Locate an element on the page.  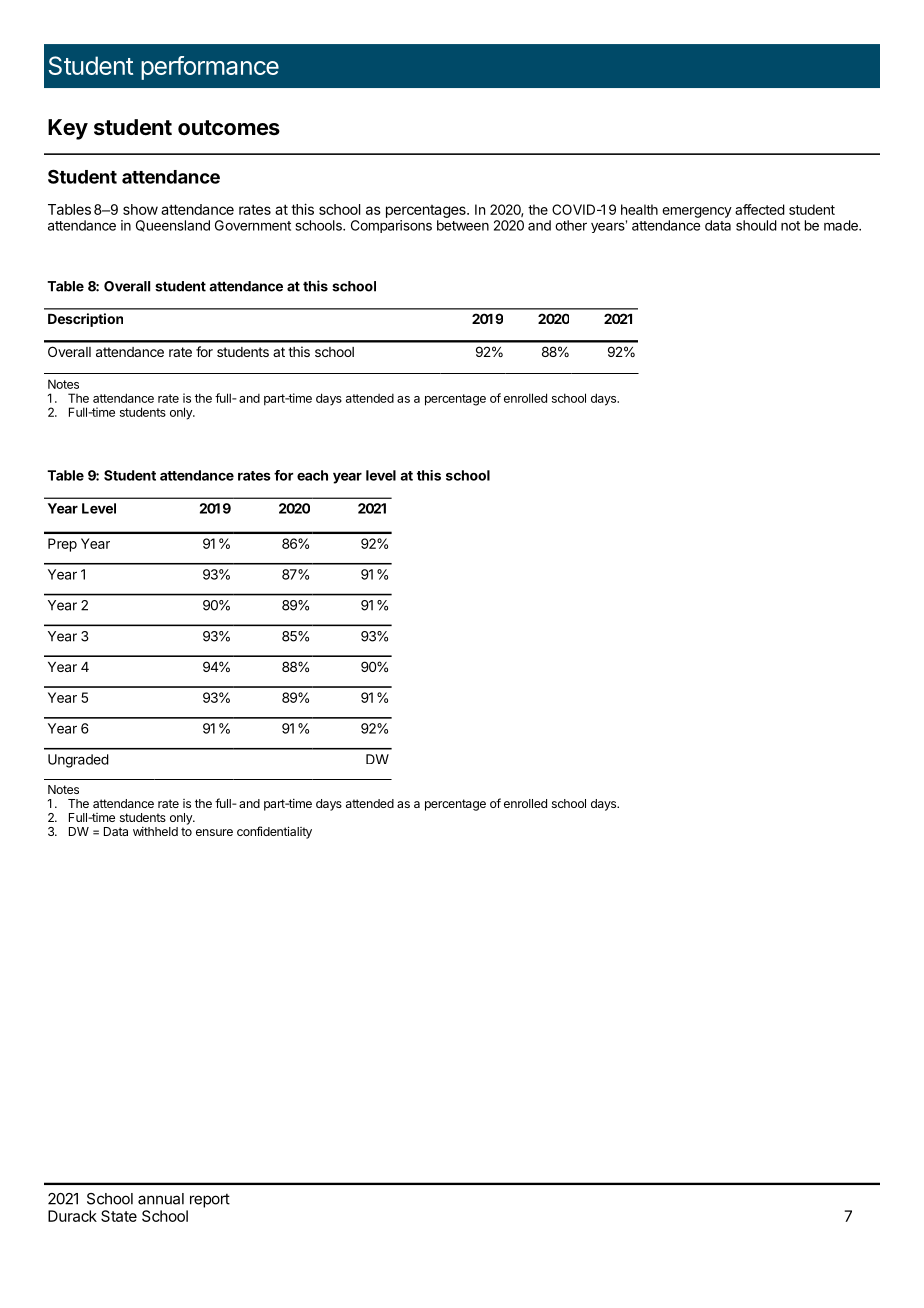
affected is located at coordinates (760, 209).
